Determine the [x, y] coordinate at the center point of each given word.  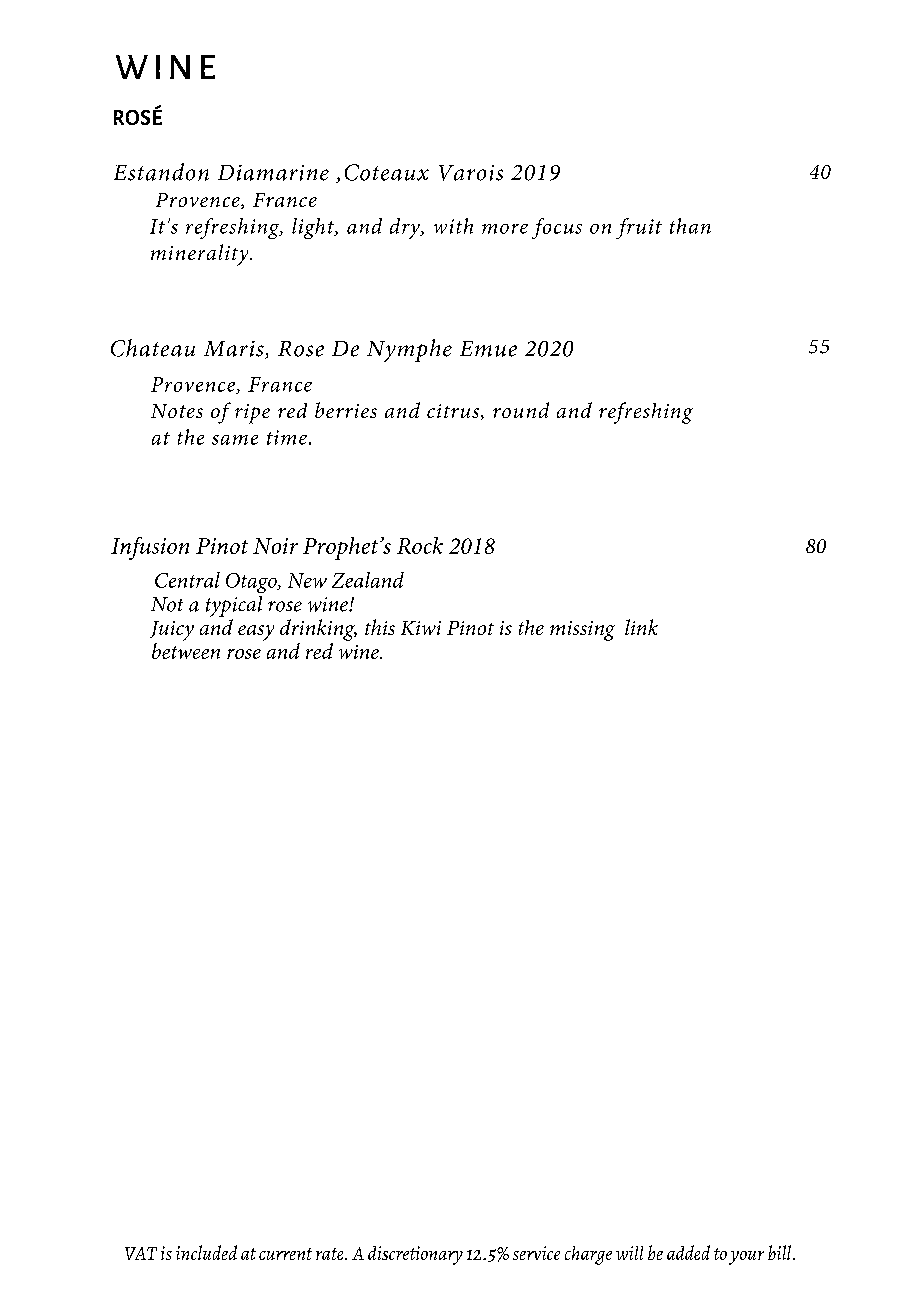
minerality [201, 255]
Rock [420, 545]
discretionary [415, 1255]
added [688, 1252]
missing [582, 631]
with [453, 226]
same [235, 440]
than [690, 226]
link [641, 627]
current [285, 1254]
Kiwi [421, 628]
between [186, 649]
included [206, 1252]
